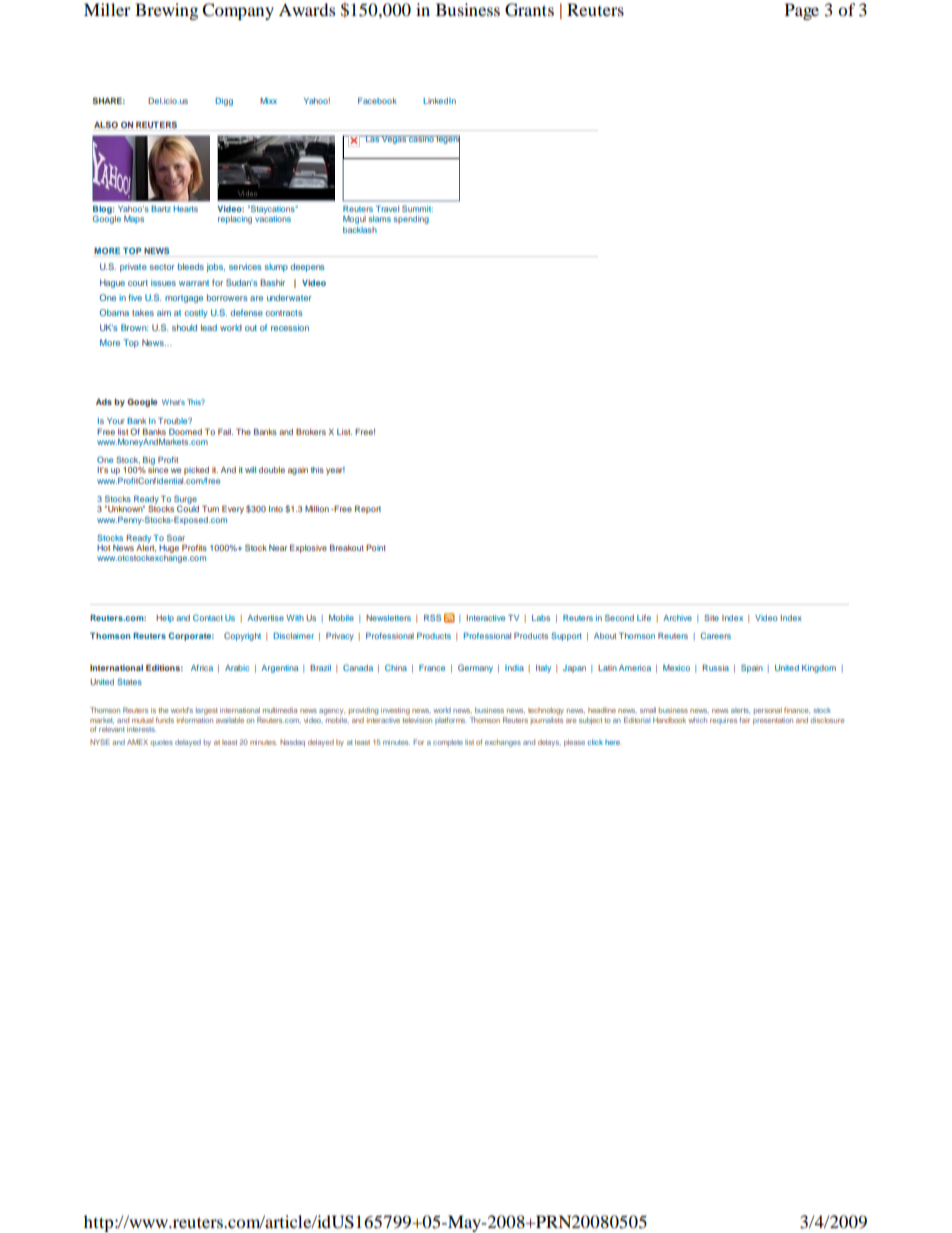  I want to click on Grants, so click(529, 10).
